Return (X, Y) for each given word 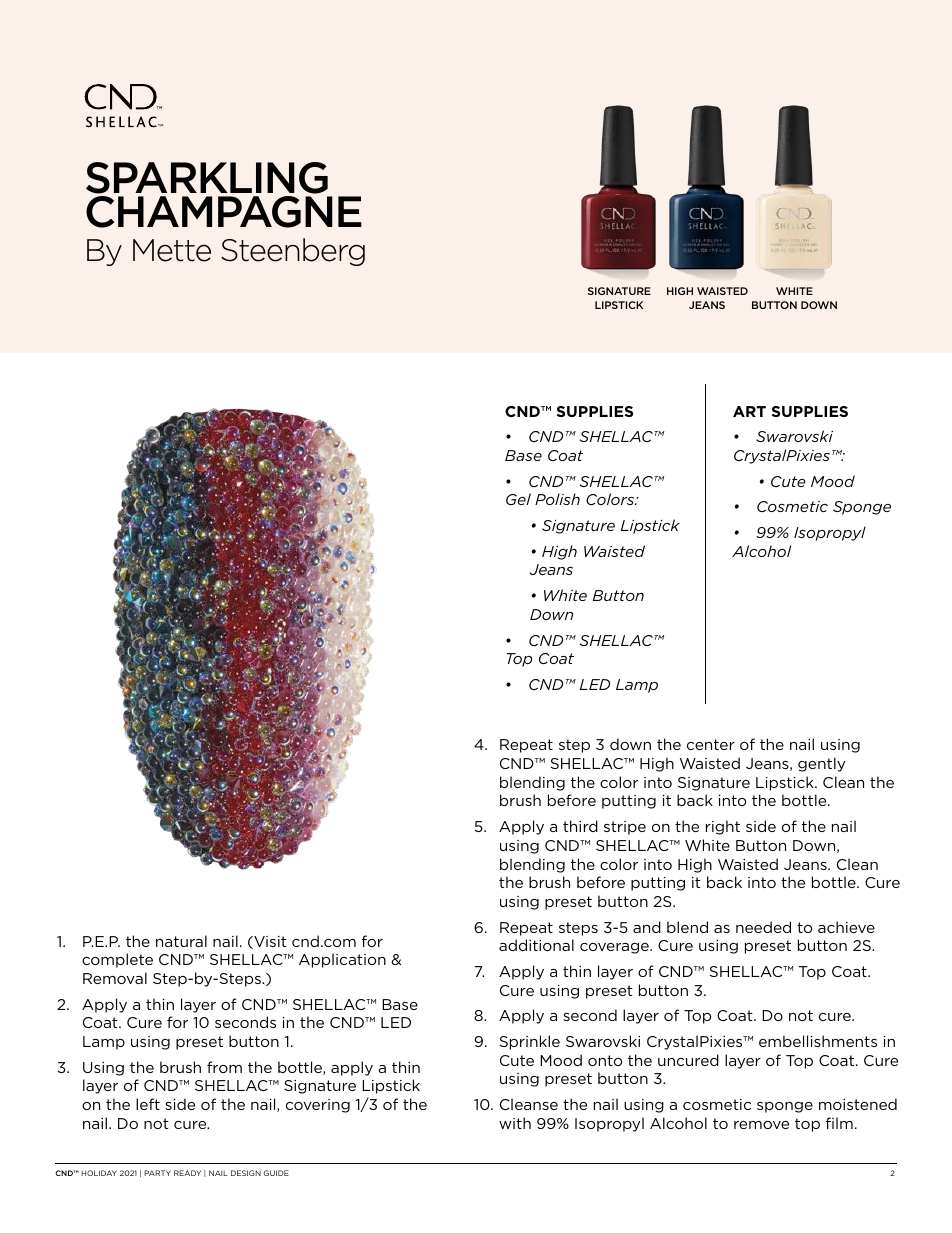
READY (187, 1173)
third (580, 826)
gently (821, 764)
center (711, 744)
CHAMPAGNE (224, 212)
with (515, 1123)
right (723, 827)
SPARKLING (207, 178)
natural (181, 941)
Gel (518, 499)
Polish (557, 499)
